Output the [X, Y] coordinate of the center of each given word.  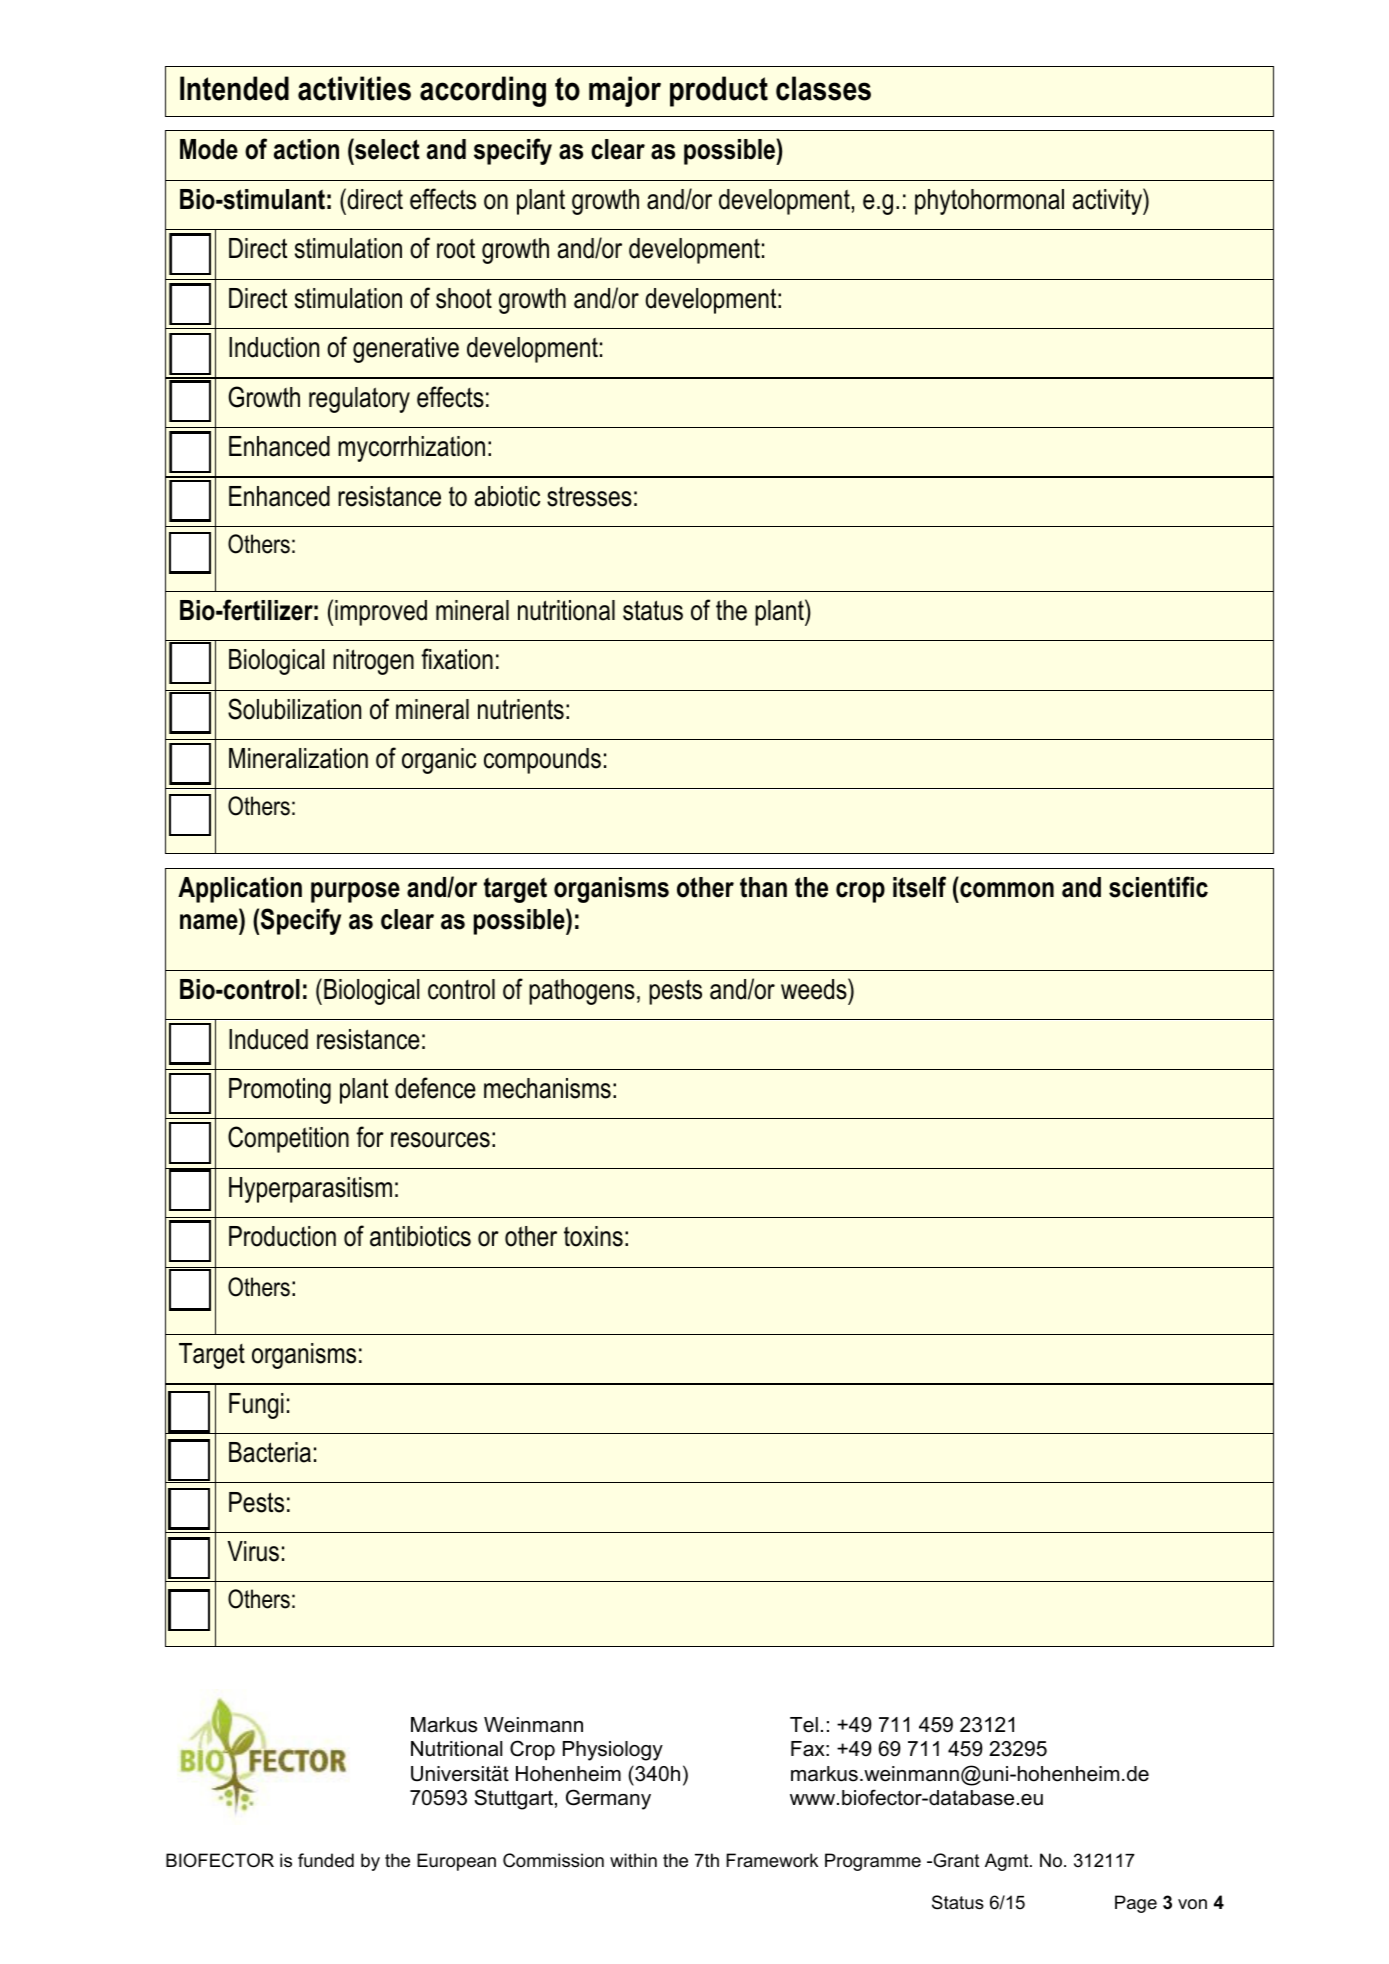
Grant [955, 1860]
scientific [1158, 887]
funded [326, 1860]
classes [823, 88]
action [306, 149]
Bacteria [270, 1452]
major [625, 91]
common [1007, 890]
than [763, 887]
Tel [804, 1725]
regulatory [359, 400]
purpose [355, 892]
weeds [815, 989]
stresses [589, 497]
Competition [288, 1139]
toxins [593, 1236]
